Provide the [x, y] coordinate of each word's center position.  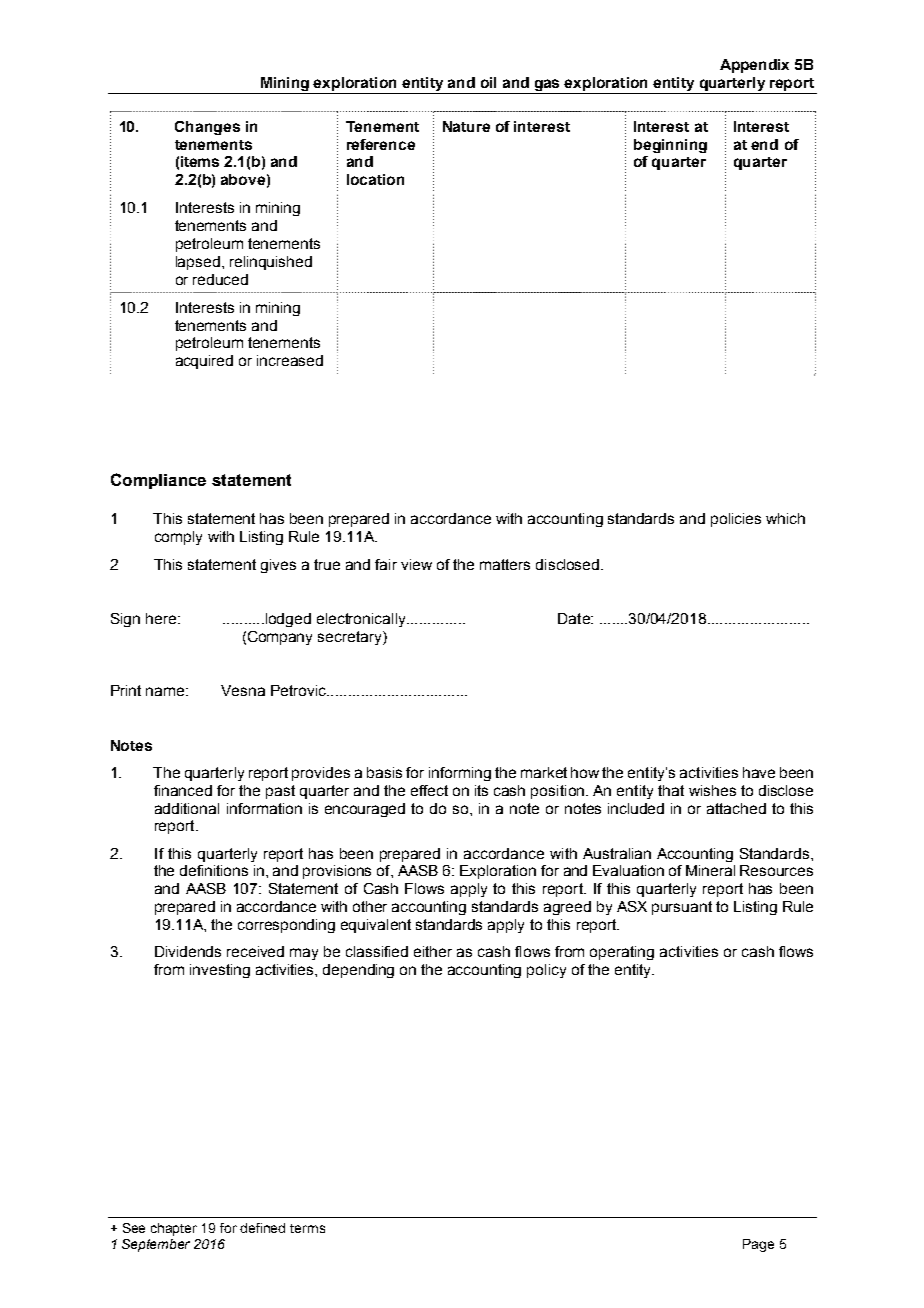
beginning [670, 146]
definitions [214, 870]
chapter [174, 1229]
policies [736, 520]
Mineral [710, 870]
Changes [207, 128]
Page [758, 1245]
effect [429, 790]
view [416, 564]
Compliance [158, 481]
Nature [466, 126]
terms [307, 1228]
